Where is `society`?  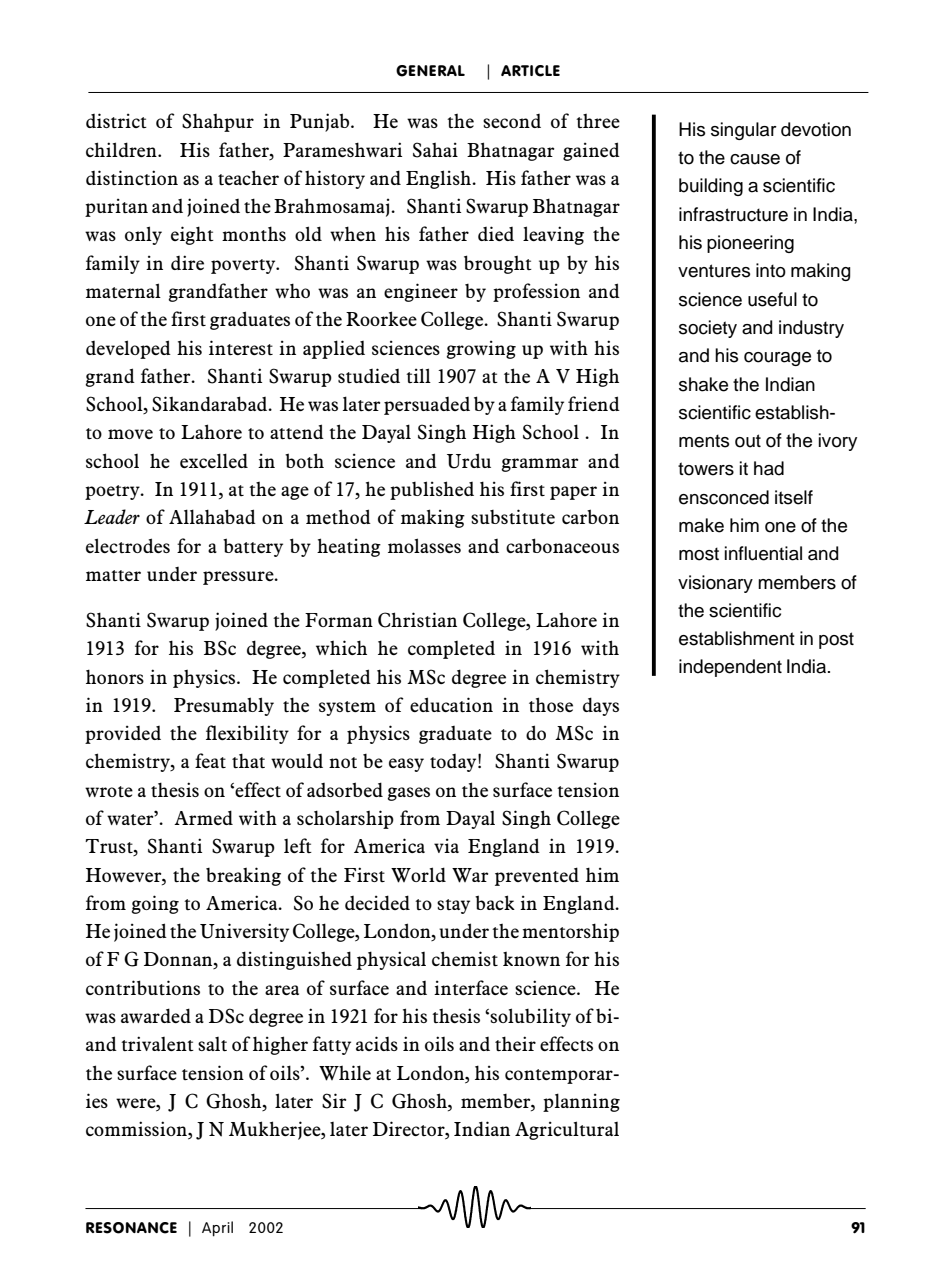 society is located at coordinates (708, 329).
